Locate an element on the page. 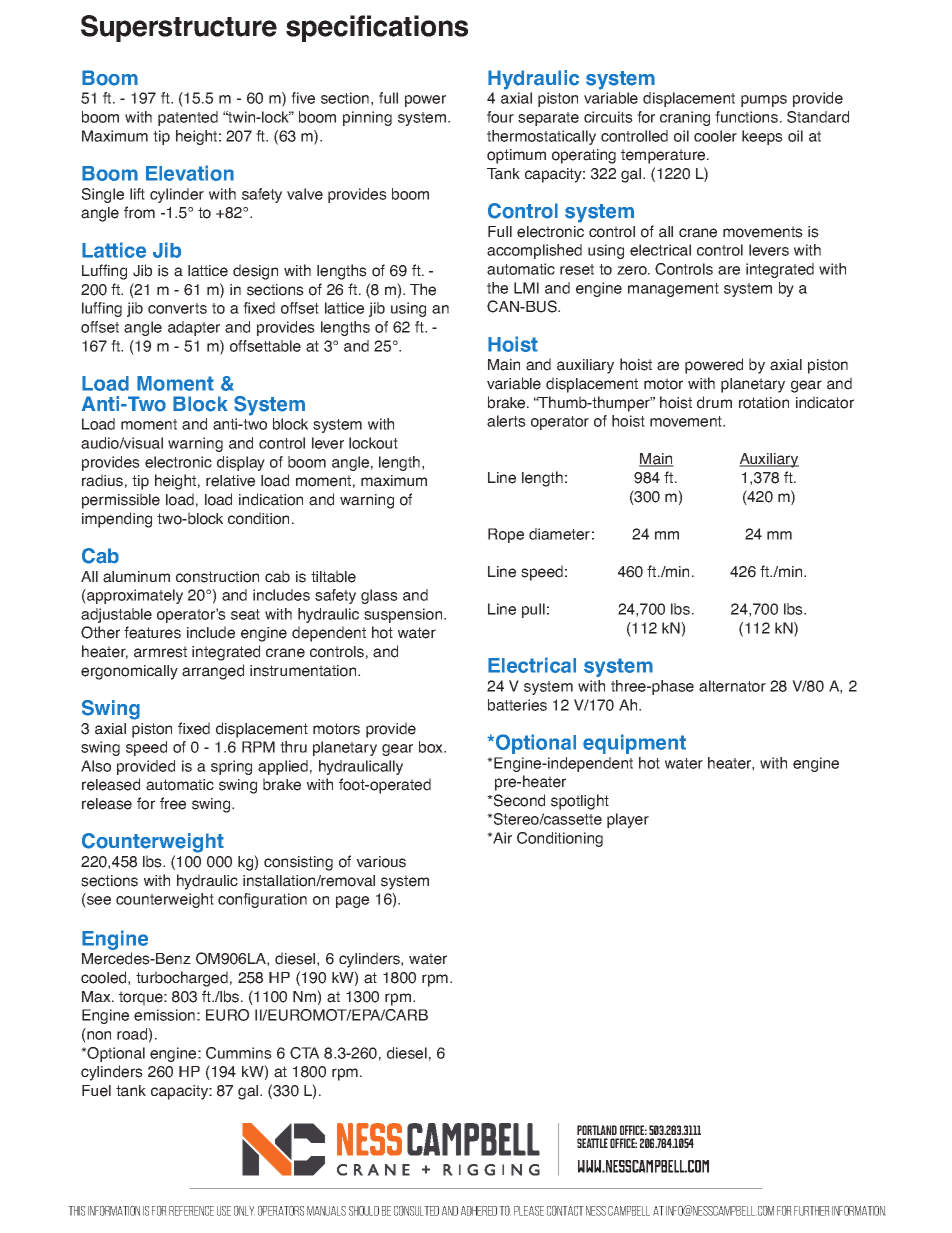 This document has width=952, height=1233. reference is located at coordinates (191, 1211).
